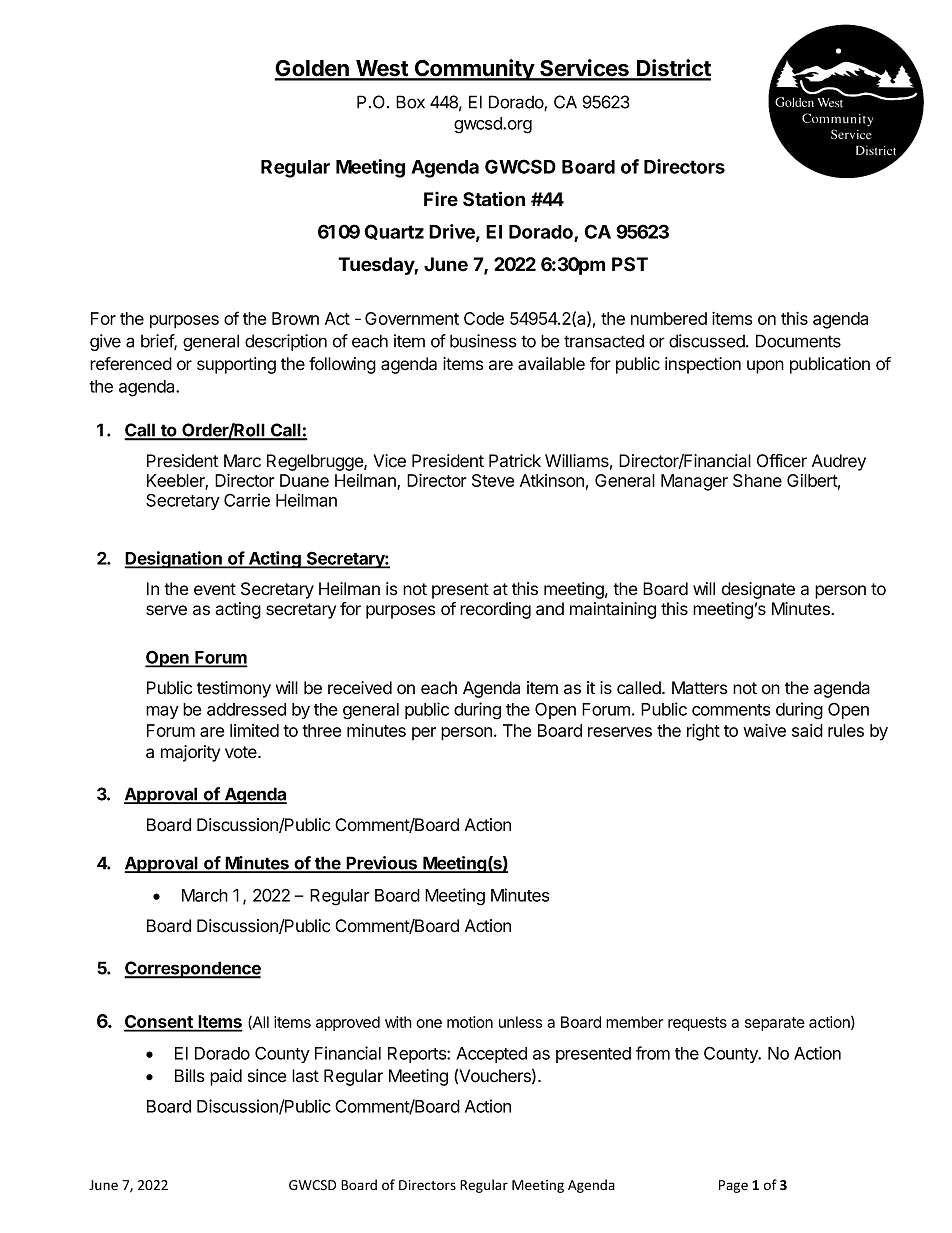 Image resolution: width=952 pixels, height=1233 pixels. I want to click on designate, so click(758, 590).
